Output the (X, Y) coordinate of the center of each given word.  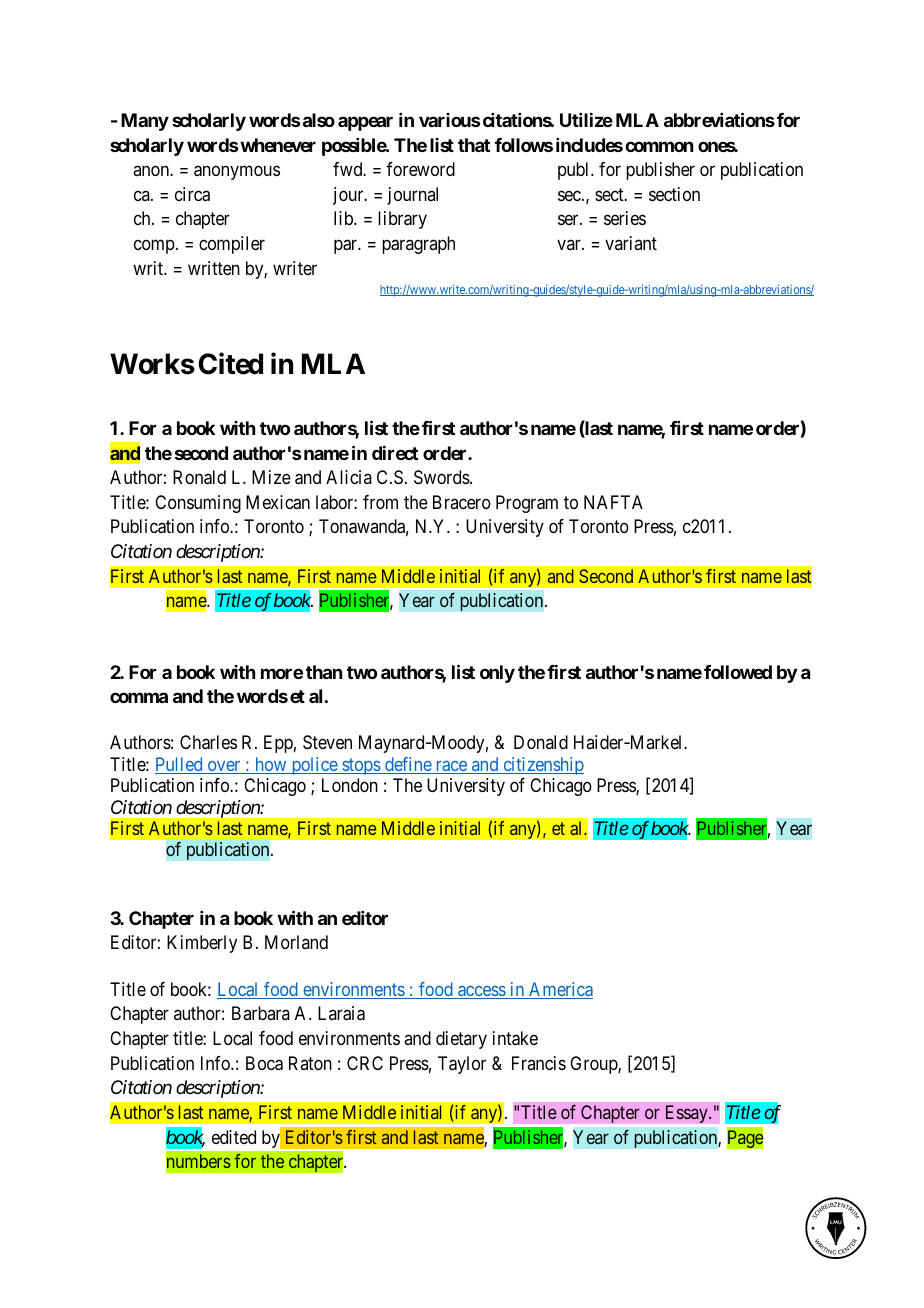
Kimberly (202, 944)
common (659, 146)
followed (738, 672)
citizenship (542, 766)
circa (192, 194)
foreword (420, 169)
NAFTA (613, 502)
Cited (230, 364)
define (408, 765)
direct (395, 453)
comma (139, 697)
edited (234, 1137)
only (497, 674)
